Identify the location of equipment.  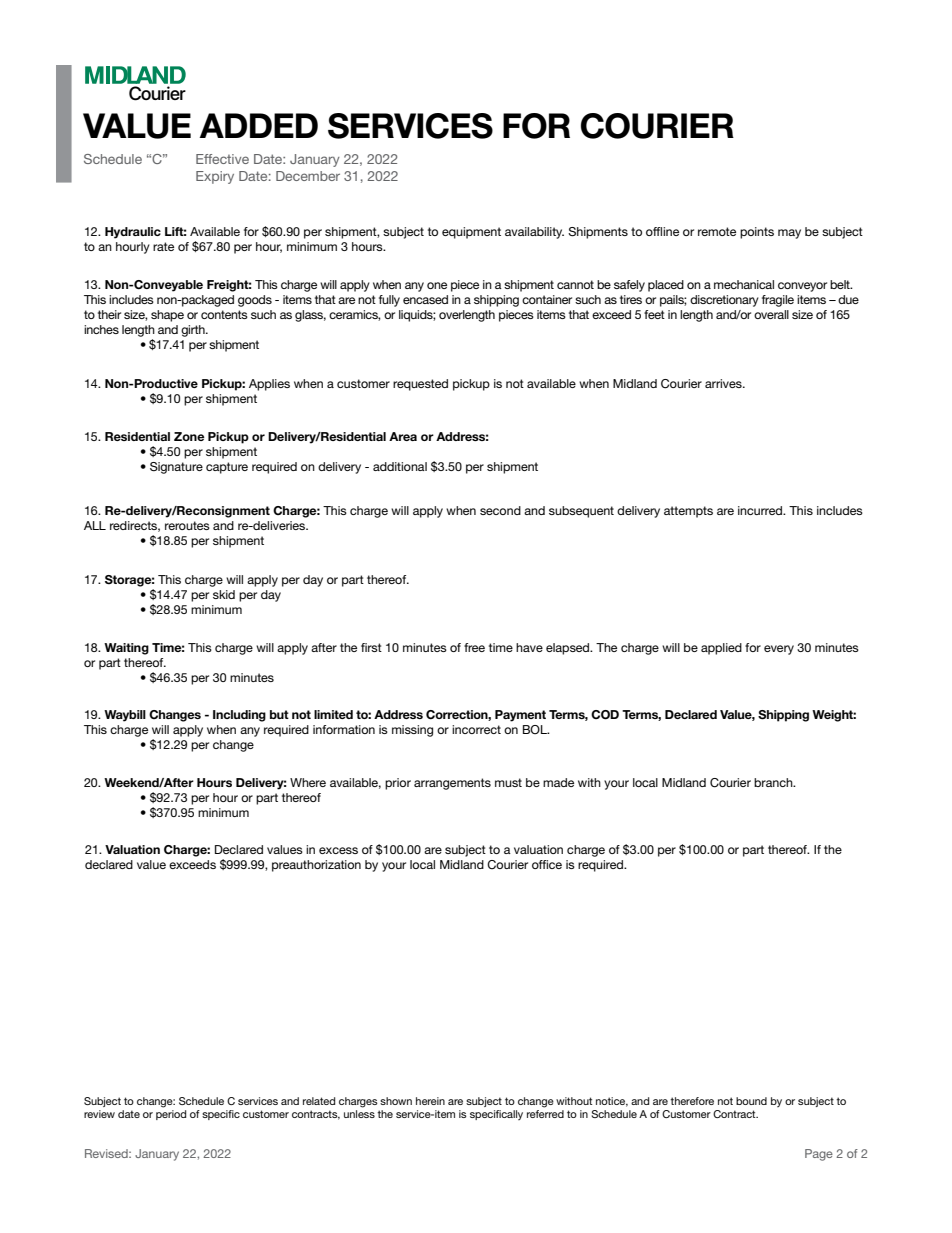
(471, 233).
